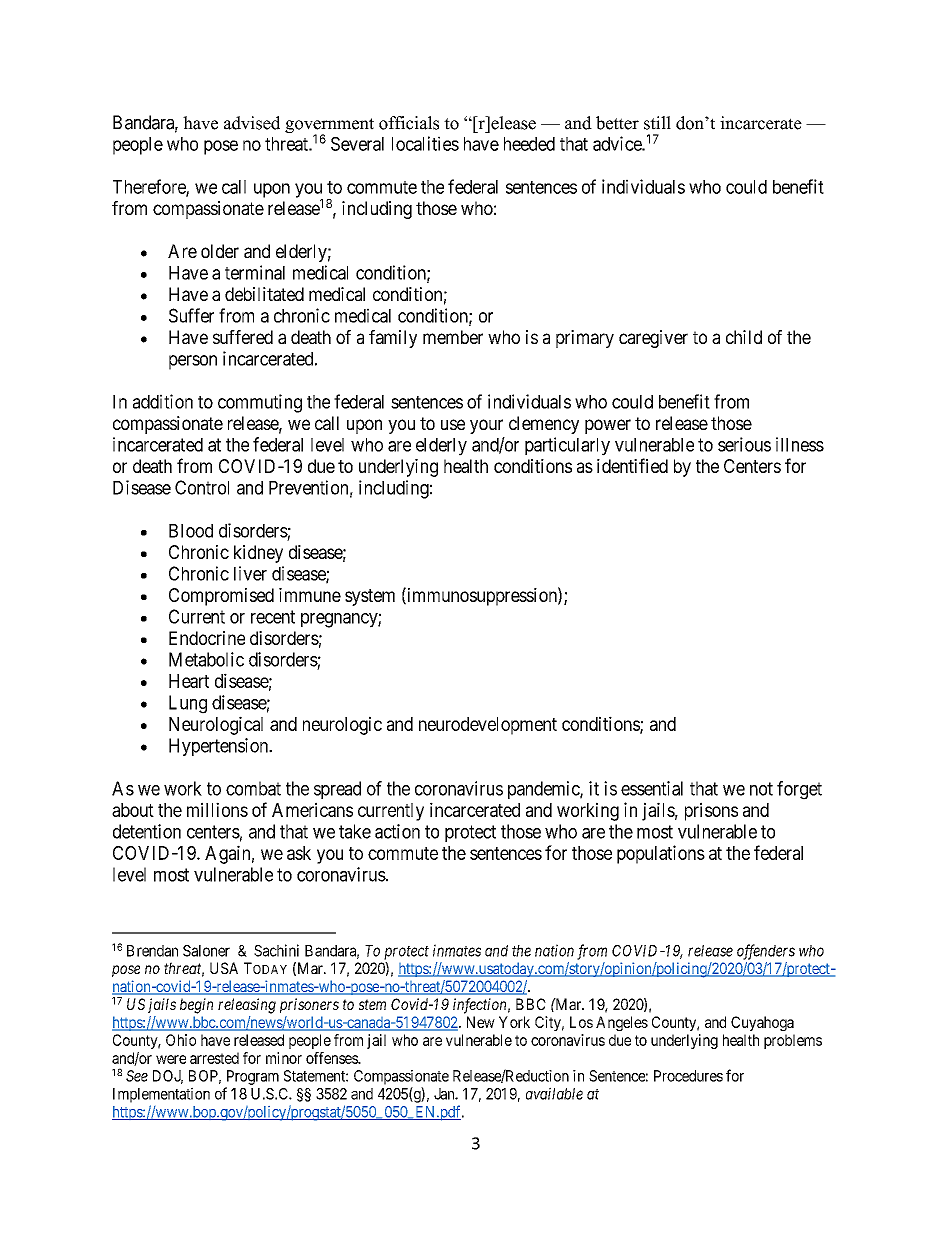 This screenshot has width=952, height=1233. What do you see at coordinates (632, 465) in the screenshot?
I see `identified` at bounding box center [632, 465].
